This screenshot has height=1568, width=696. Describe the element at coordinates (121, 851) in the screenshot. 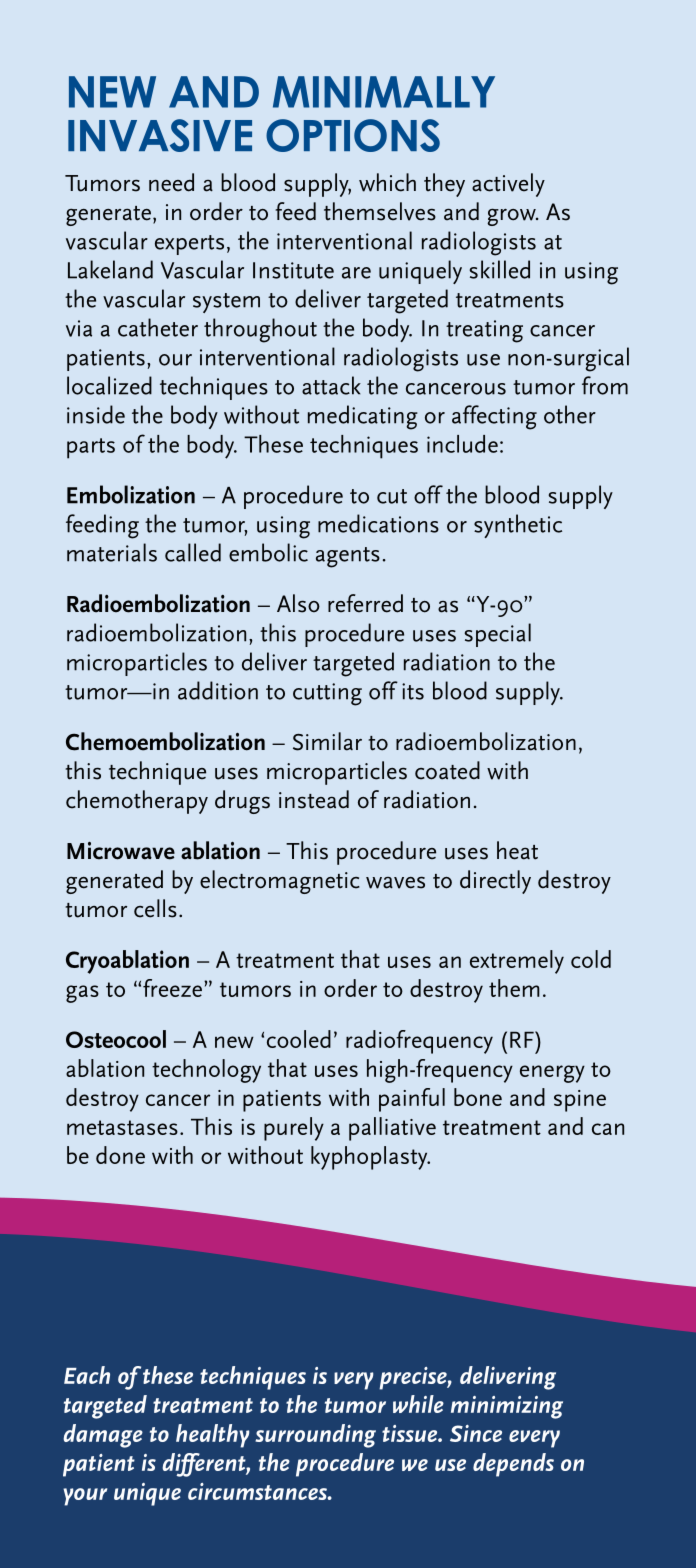

I see `Microwave` at that location.
